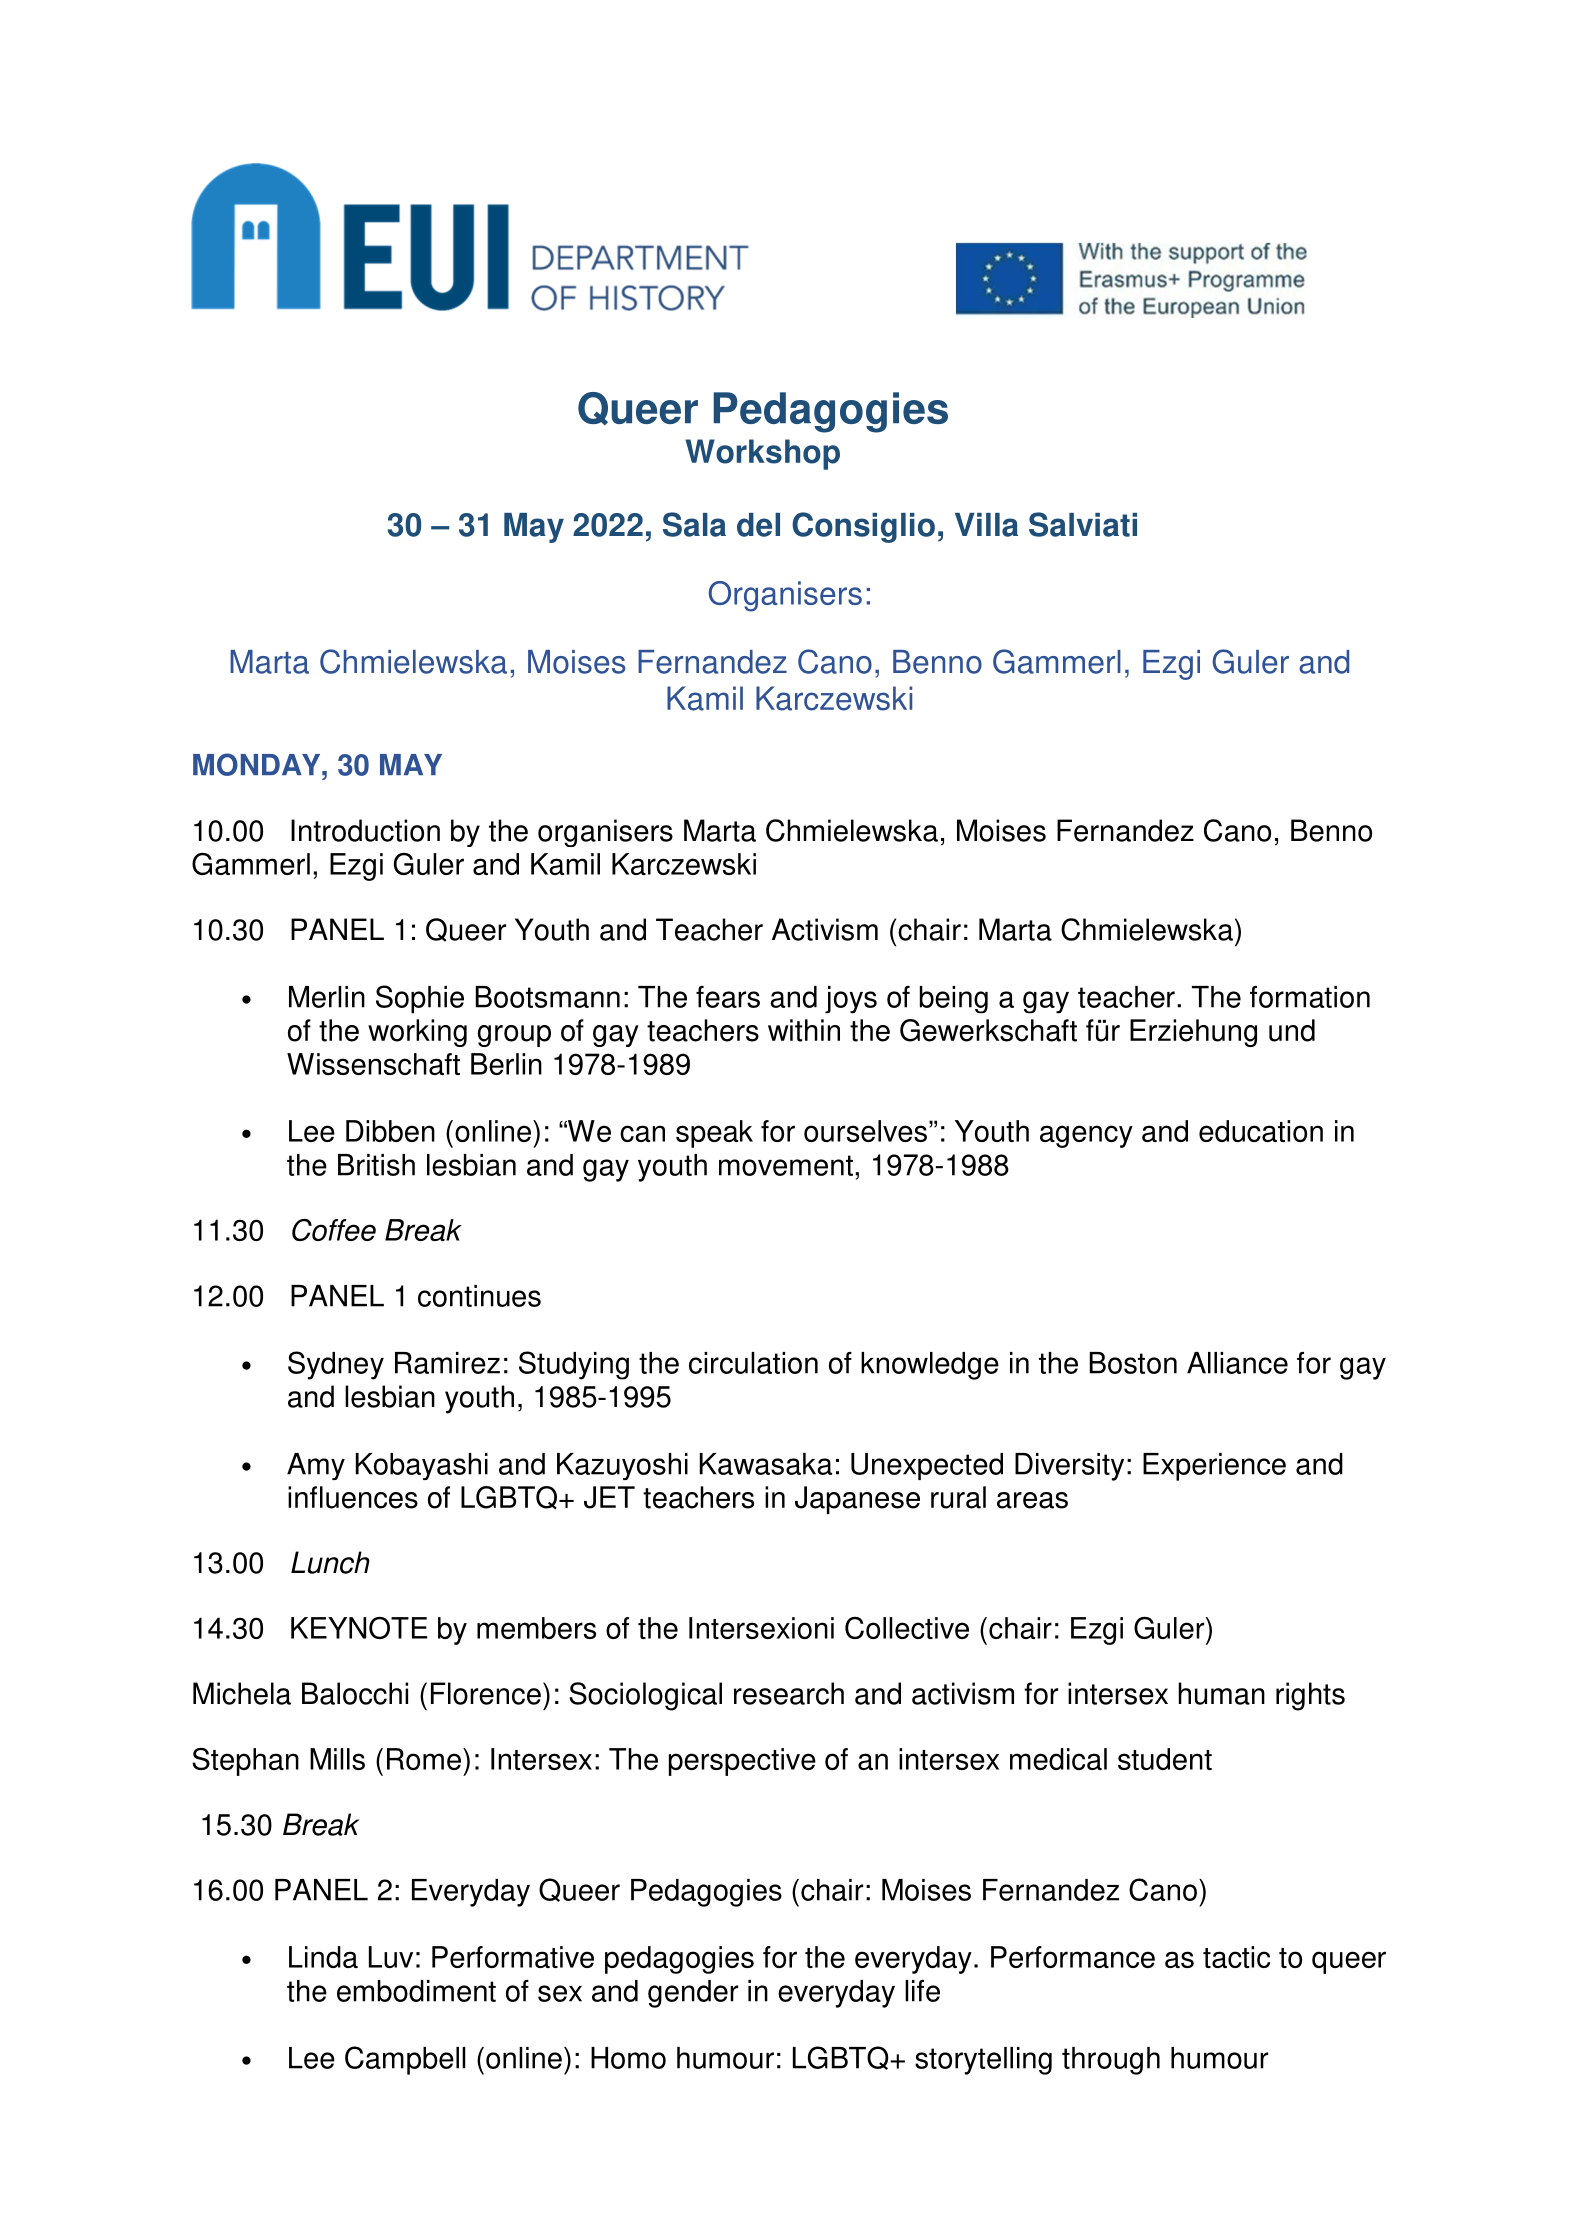 The image size is (1580, 2236). What do you see at coordinates (986, 525) in the document?
I see `Villa` at bounding box center [986, 525].
